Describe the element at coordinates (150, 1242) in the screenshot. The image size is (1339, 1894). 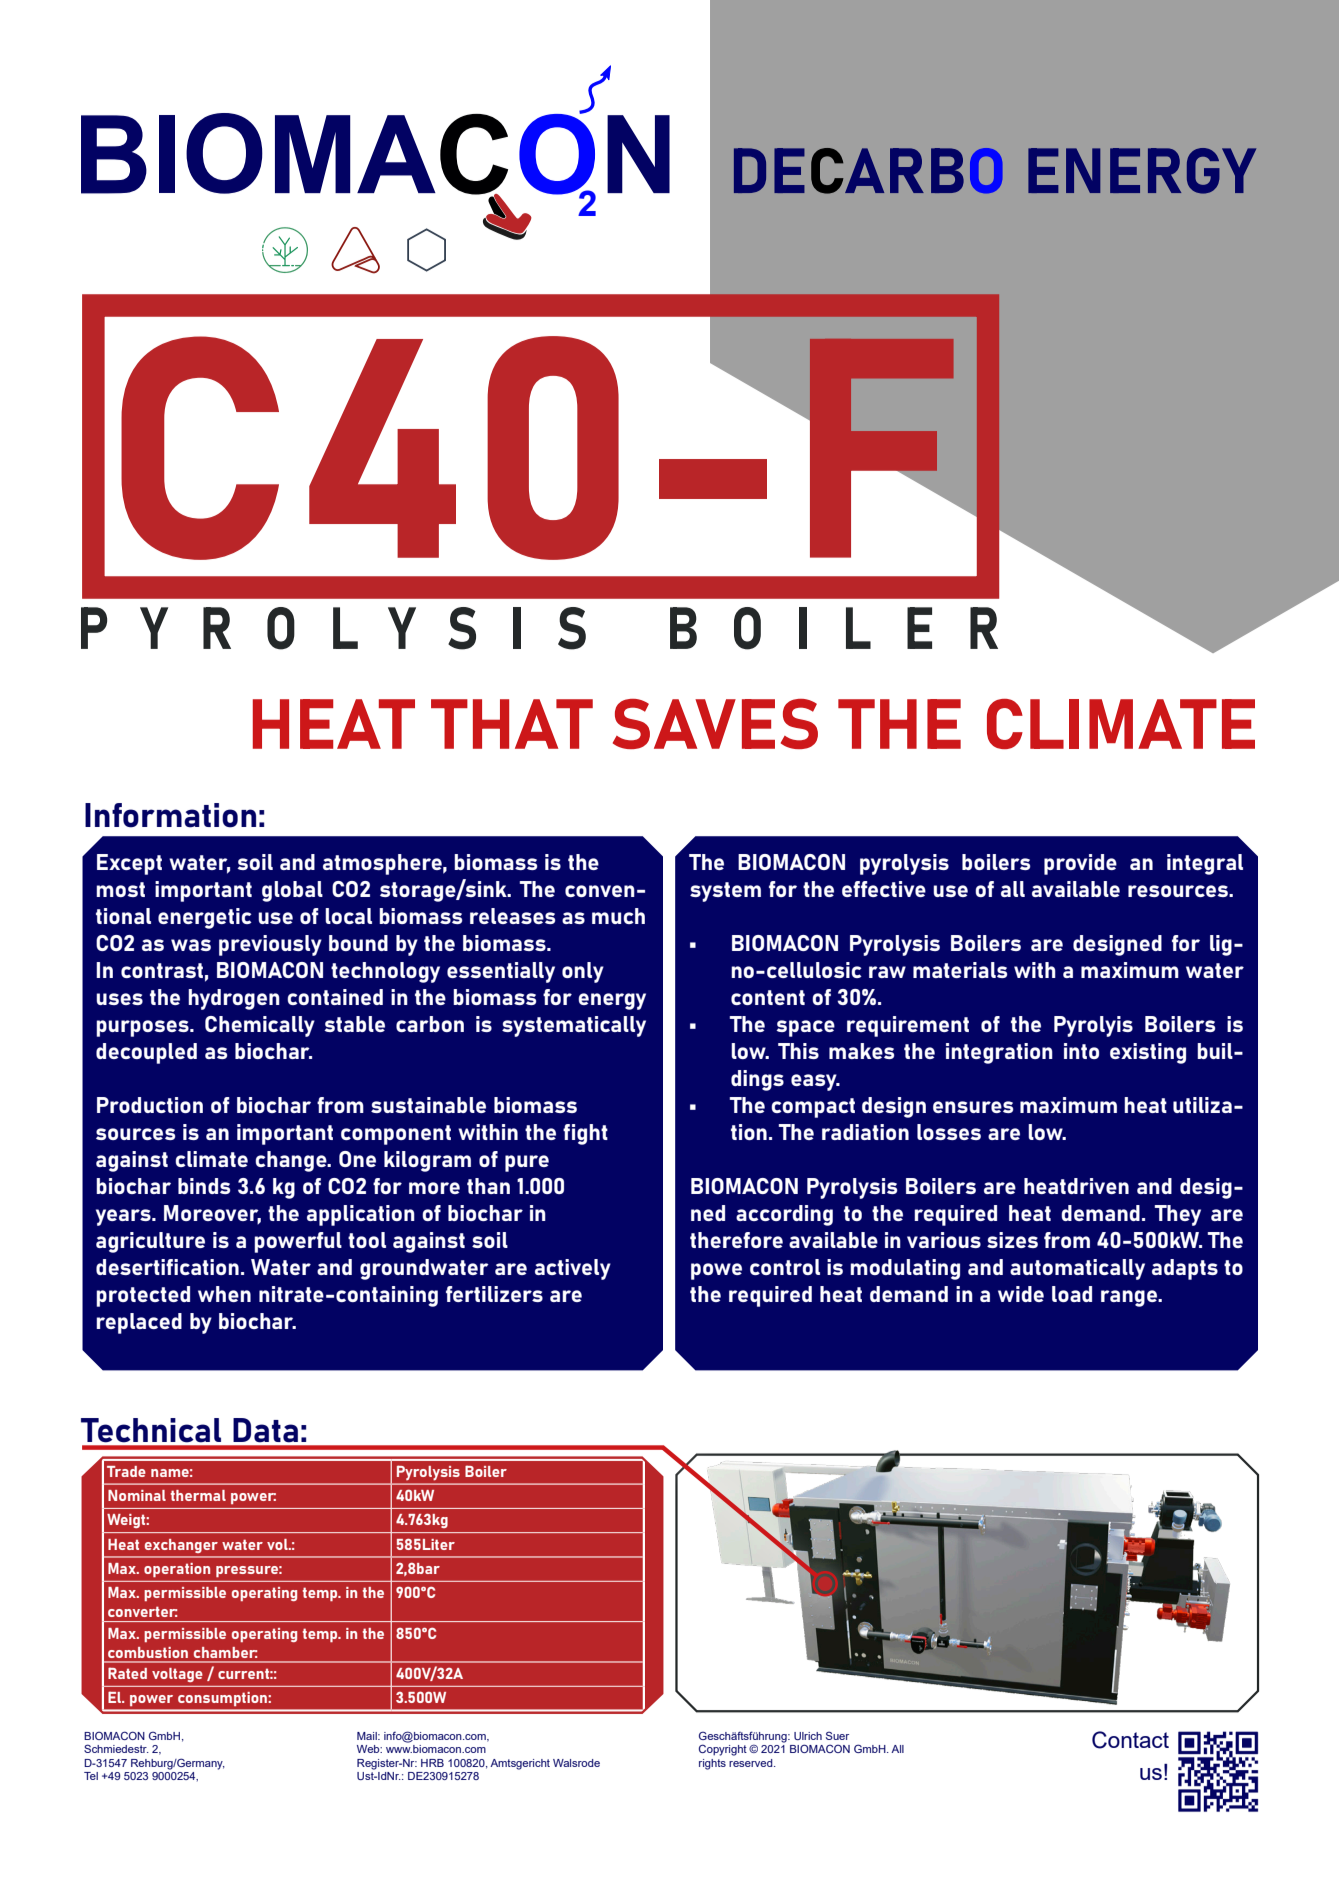
I see `agriculture` at that location.
